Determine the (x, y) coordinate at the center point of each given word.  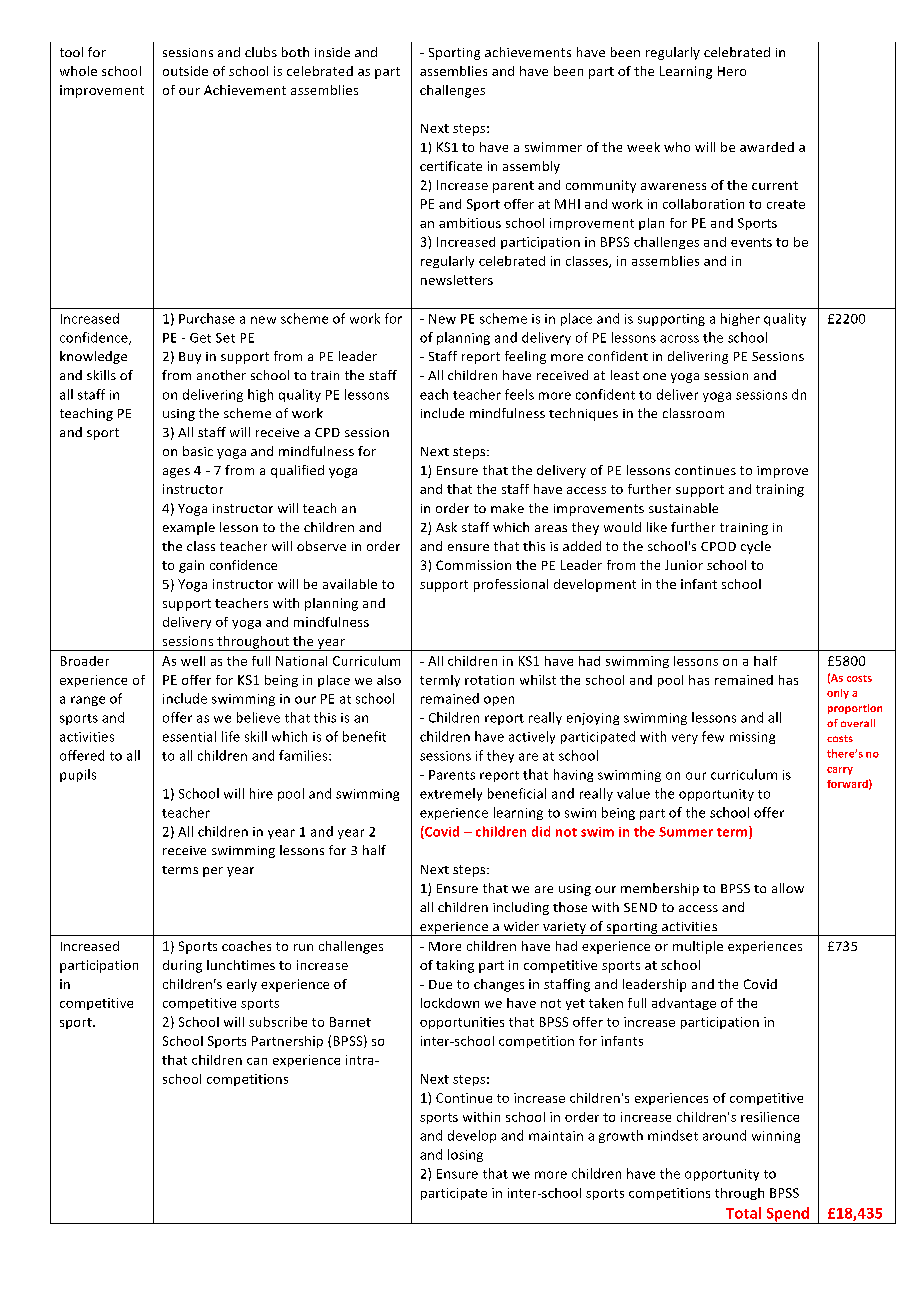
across (679, 339)
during (182, 966)
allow (788, 888)
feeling (525, 357)
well (193, 661)
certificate (451, 166)
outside (185, 71)
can (257, 1061)
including (521, 908)
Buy (190, 358)
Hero (732, 71)
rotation (489, 680)
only (838, 694)
